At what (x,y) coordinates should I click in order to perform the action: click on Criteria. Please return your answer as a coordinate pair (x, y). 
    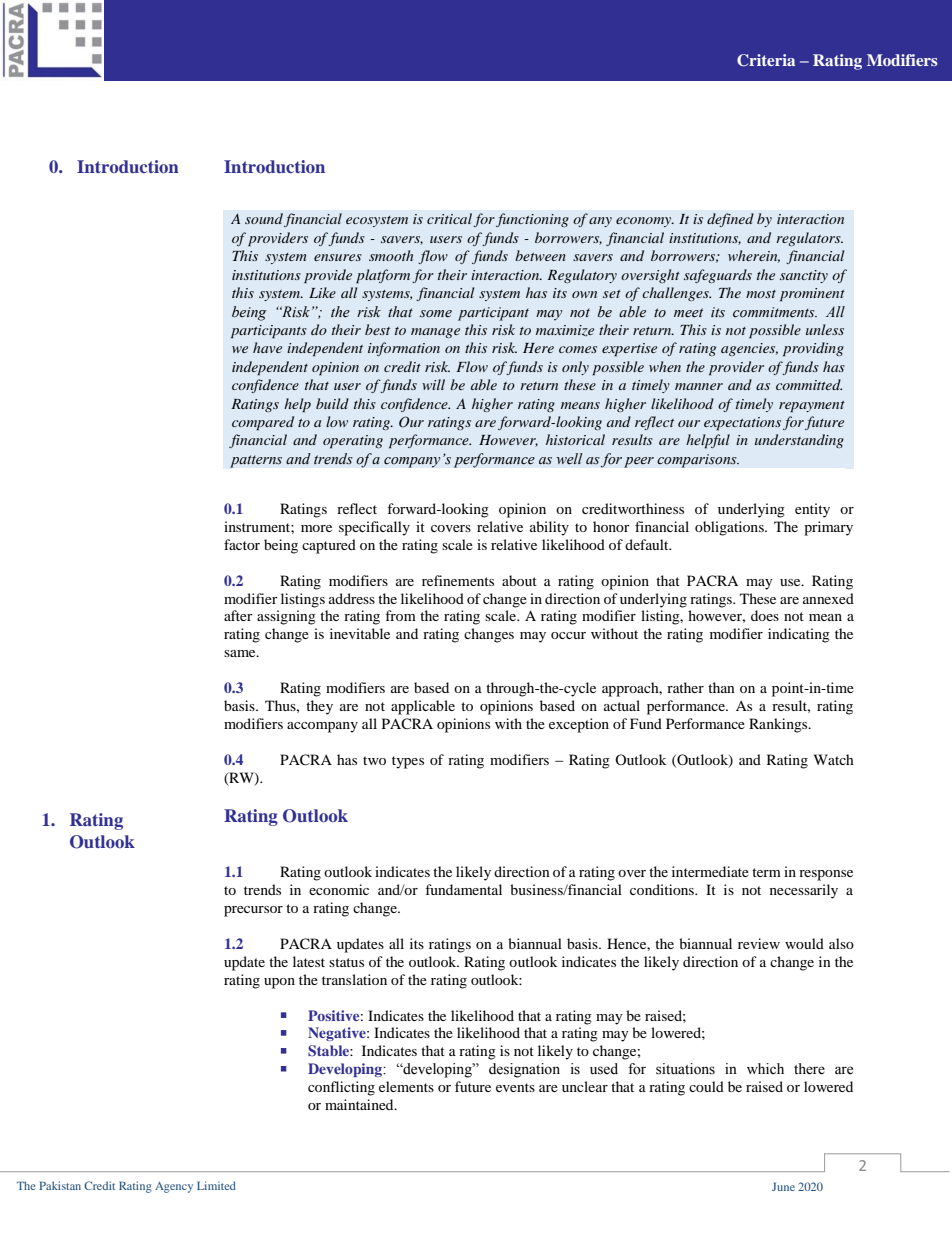
    Looking at the image, I should click on (766, 60).
